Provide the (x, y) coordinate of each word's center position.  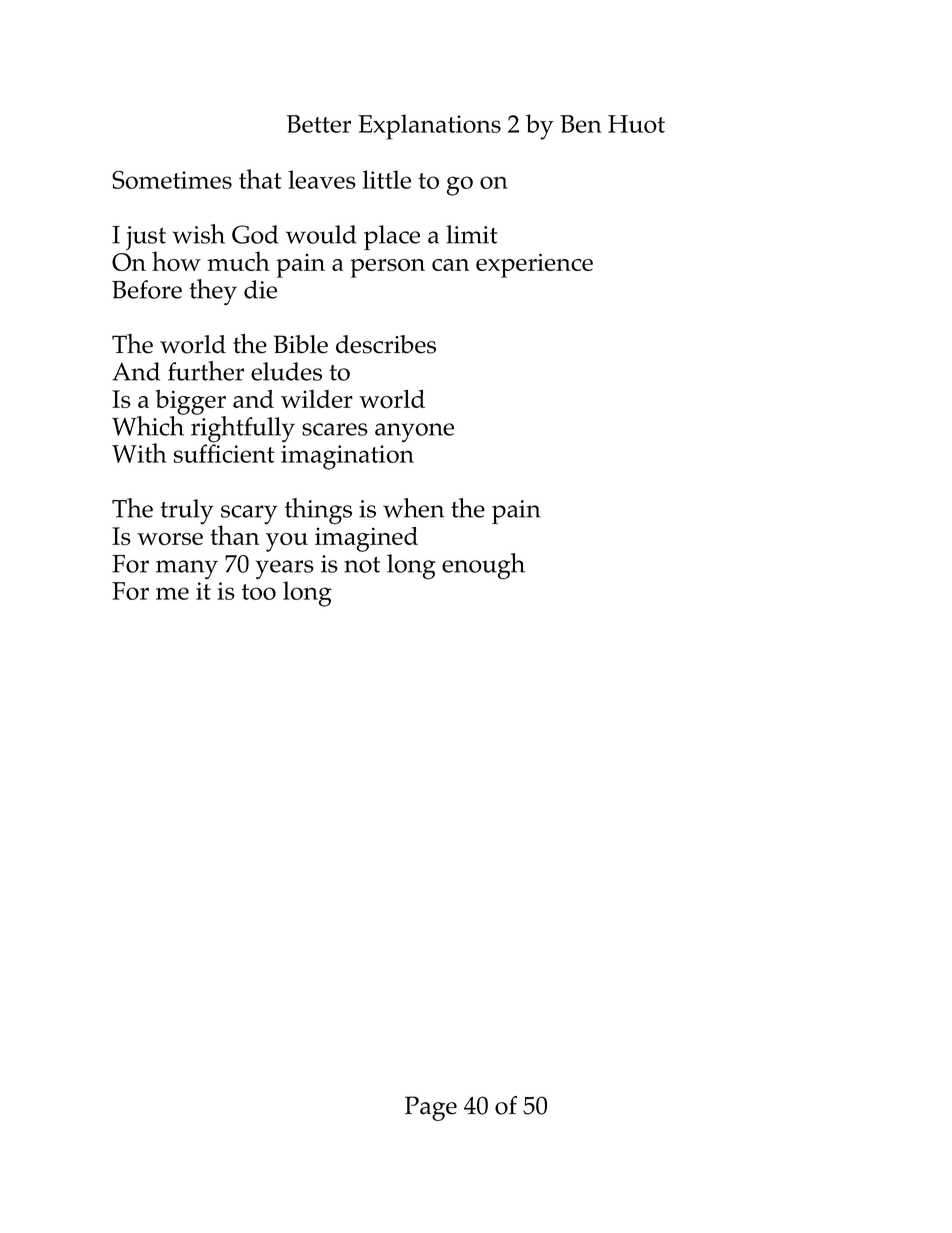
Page (431, 1108)
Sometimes (172, 179)
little (387, 179)
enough (483, 566)
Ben (581, 124)
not (362, 565)
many (187, 570)
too (259, 592)
